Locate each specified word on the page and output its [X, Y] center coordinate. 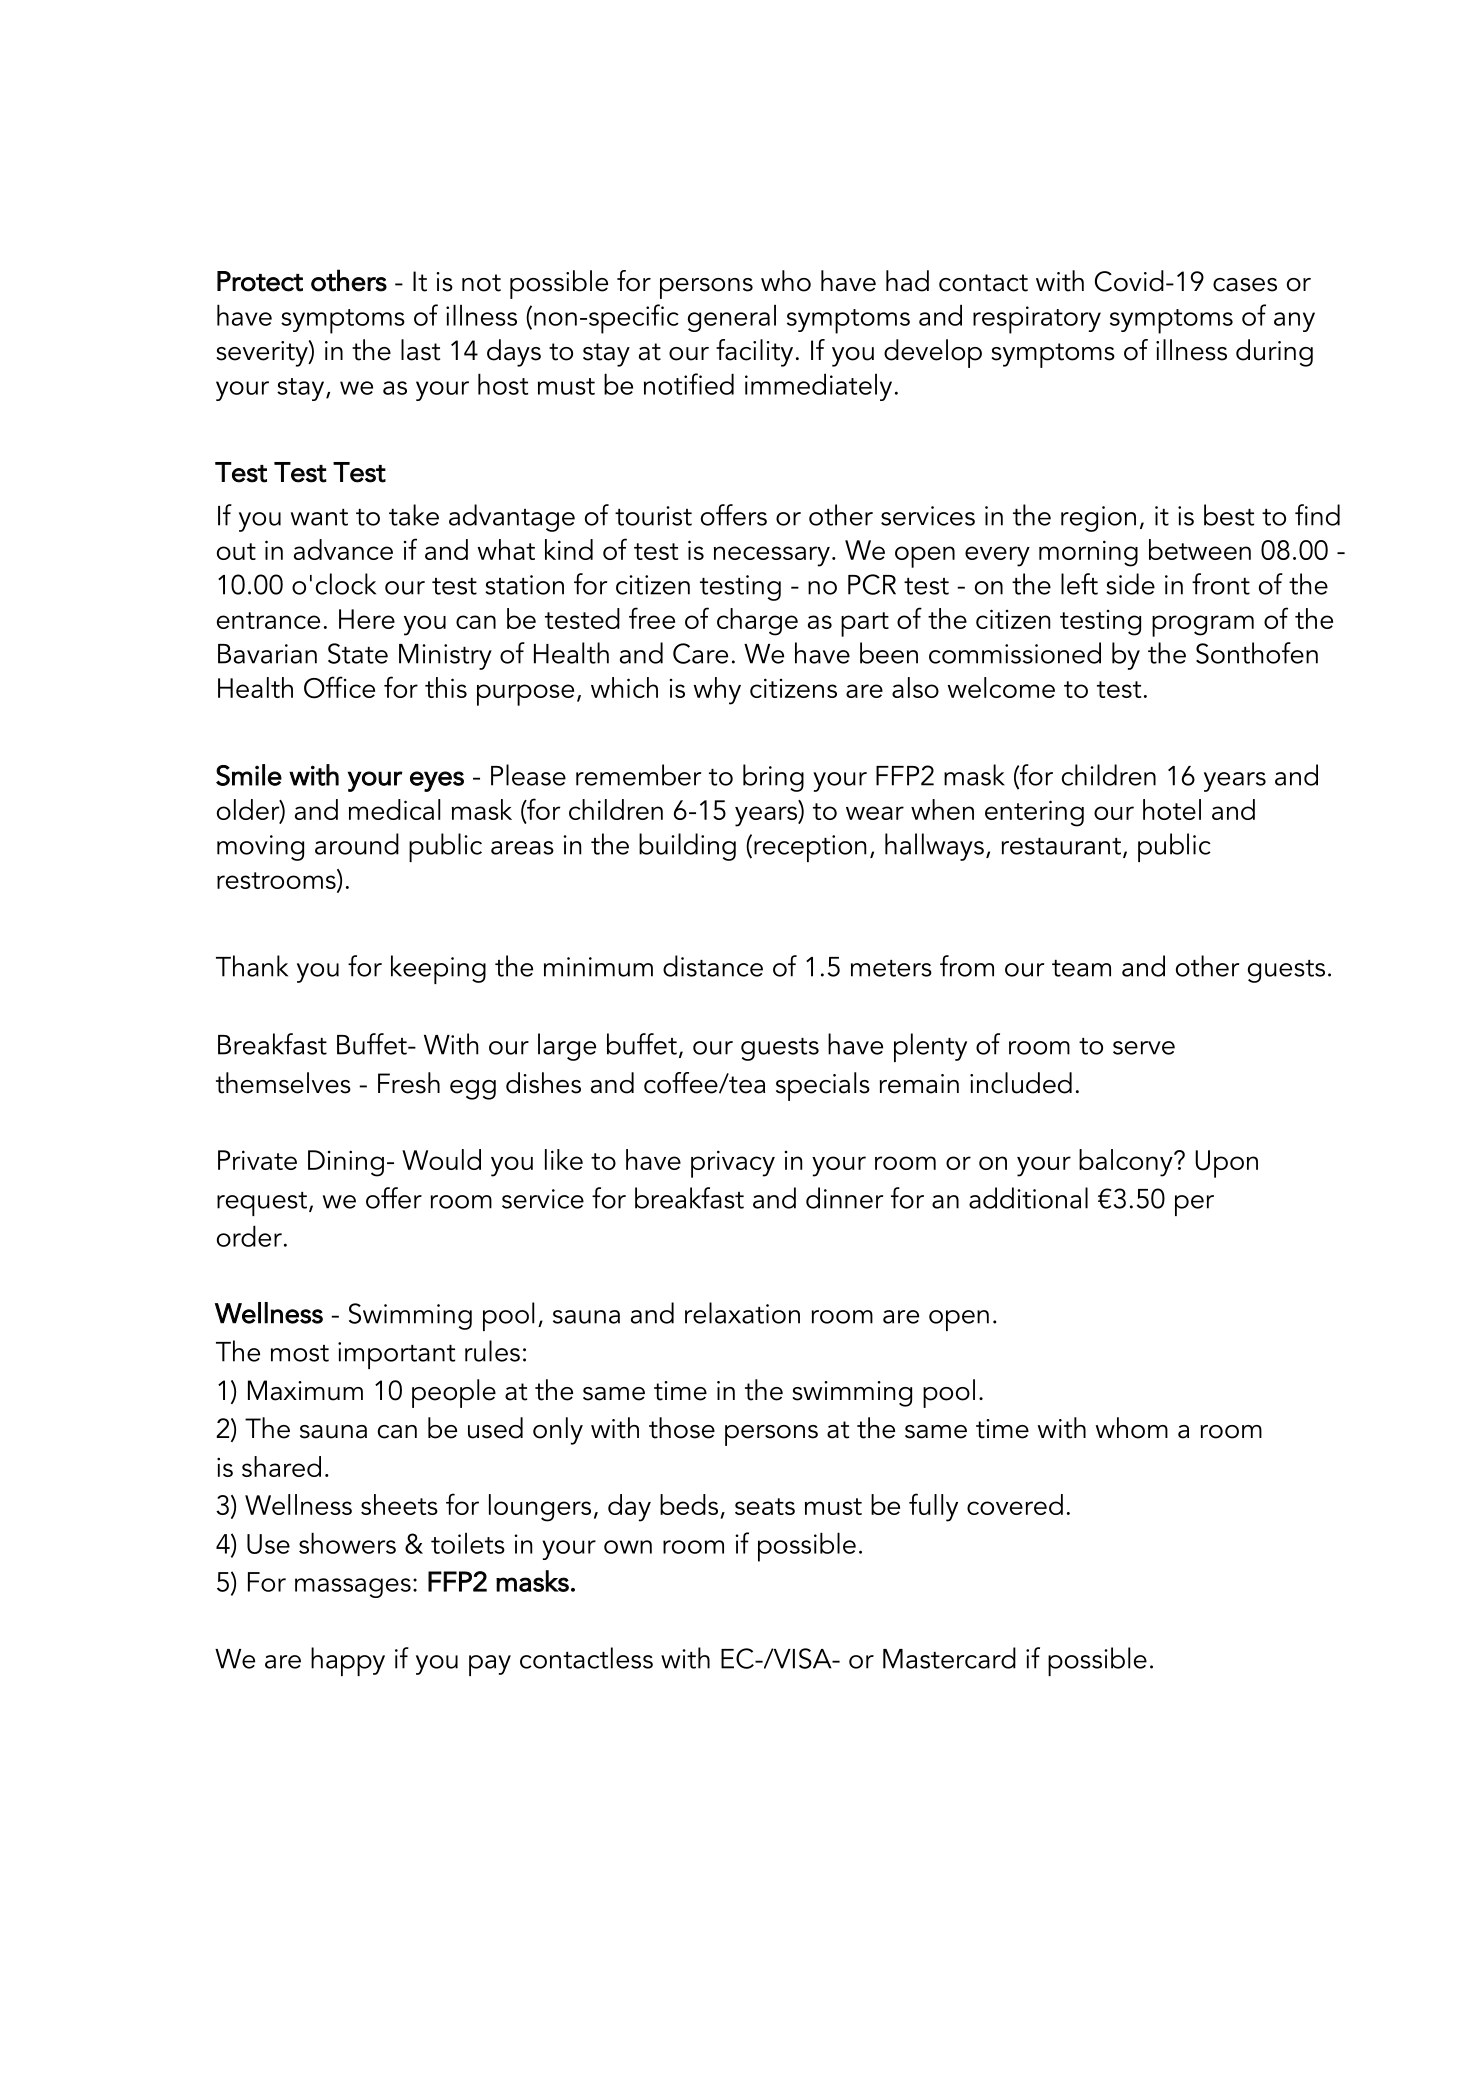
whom [1132, 1428]
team [1081, 968]
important [396, 1355]
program [1203, 626]
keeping [438, 969]
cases [1245, 285]
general [732, 318]
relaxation [742, 1313]
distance [713, 966]
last [420, 350]
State [358, 653]
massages [353, 1588]
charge [757, 622]
